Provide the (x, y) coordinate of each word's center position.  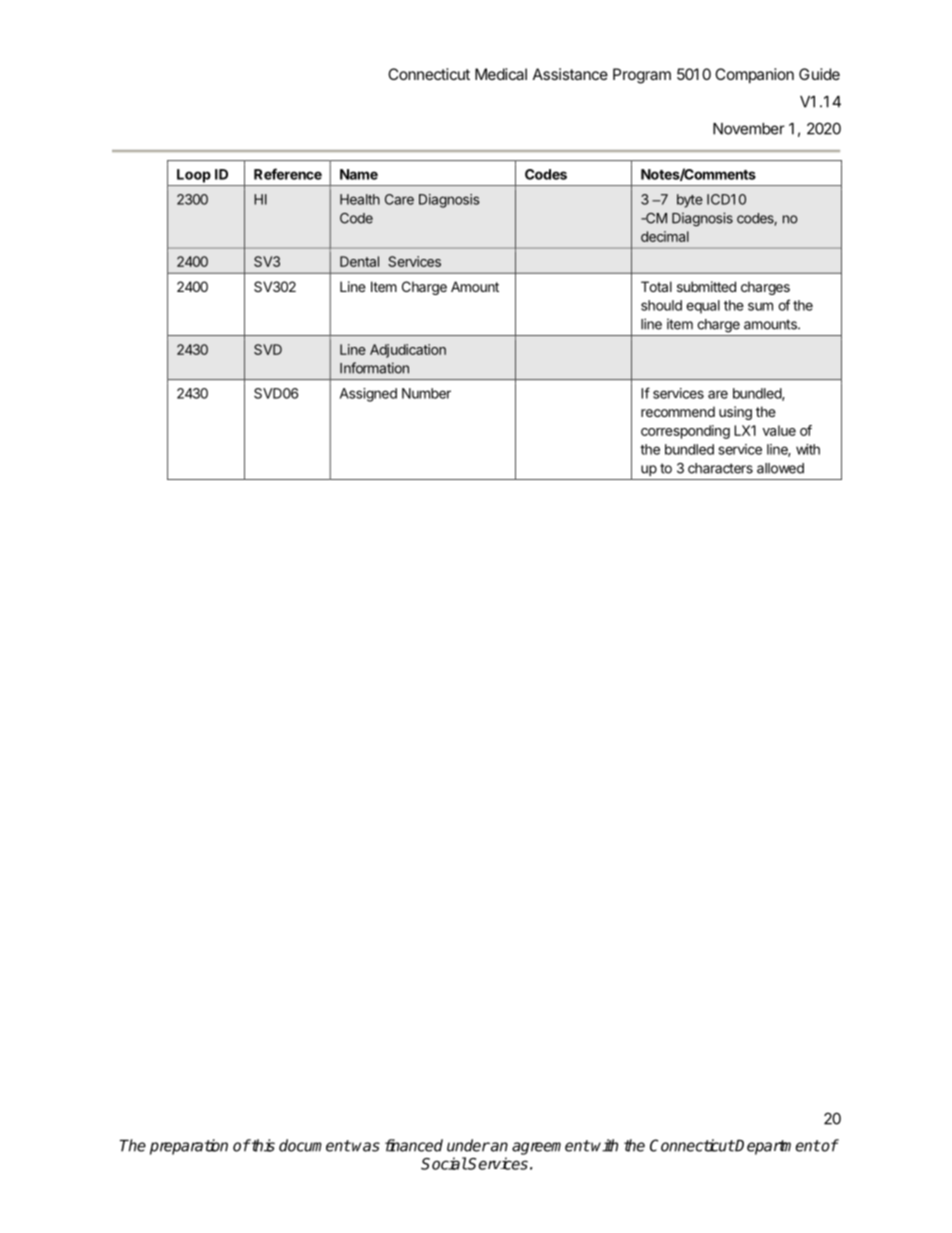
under (468, 1145)
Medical (501, 74)
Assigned (368, 395)
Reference (288, 174)
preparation (189, 1147)
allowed (780, 468)
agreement (551, 1147)
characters (720, 468)
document (315, 1145)
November (749, 129)
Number (426, 393)
